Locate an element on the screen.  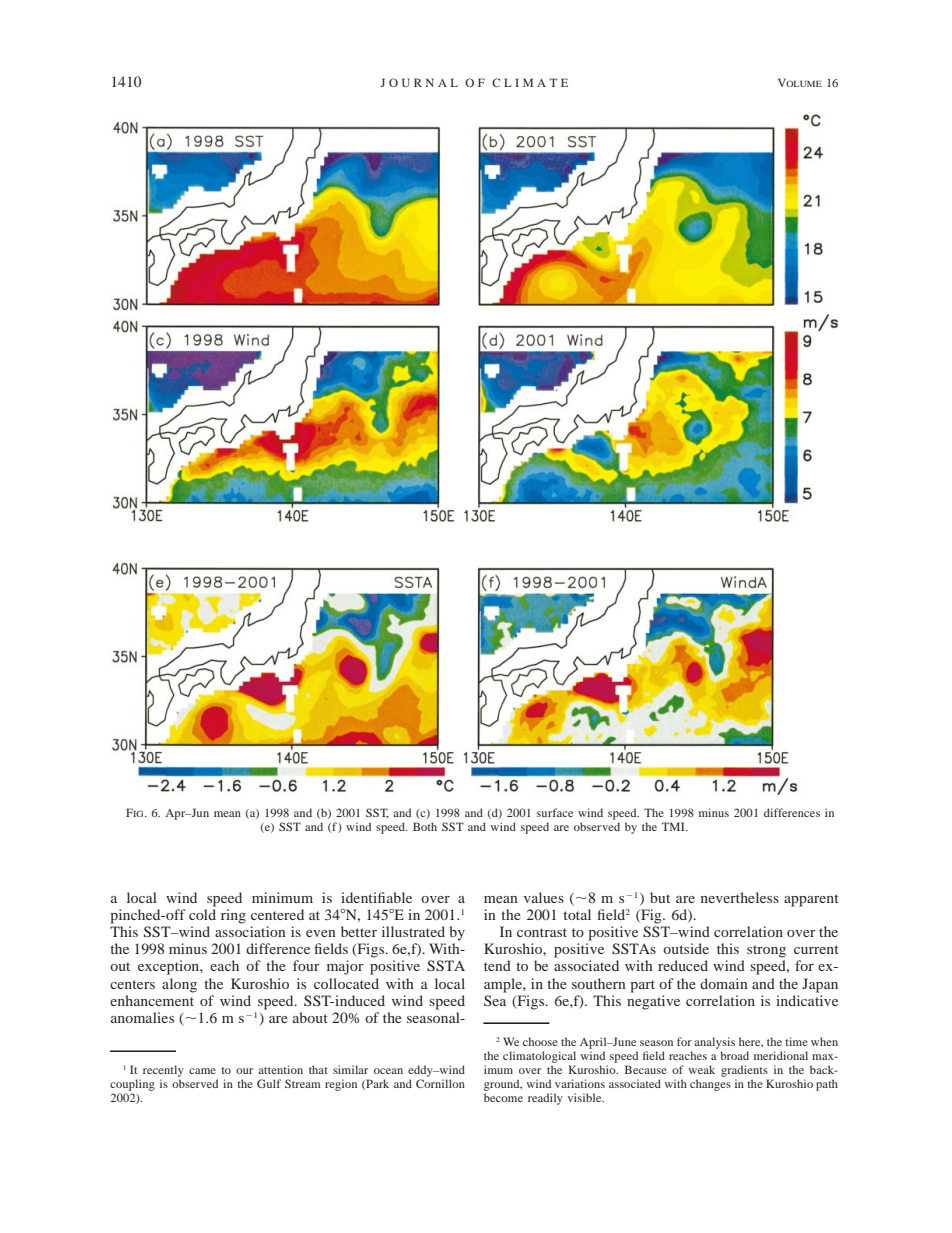
become is located at coordinates (503, 1097).
